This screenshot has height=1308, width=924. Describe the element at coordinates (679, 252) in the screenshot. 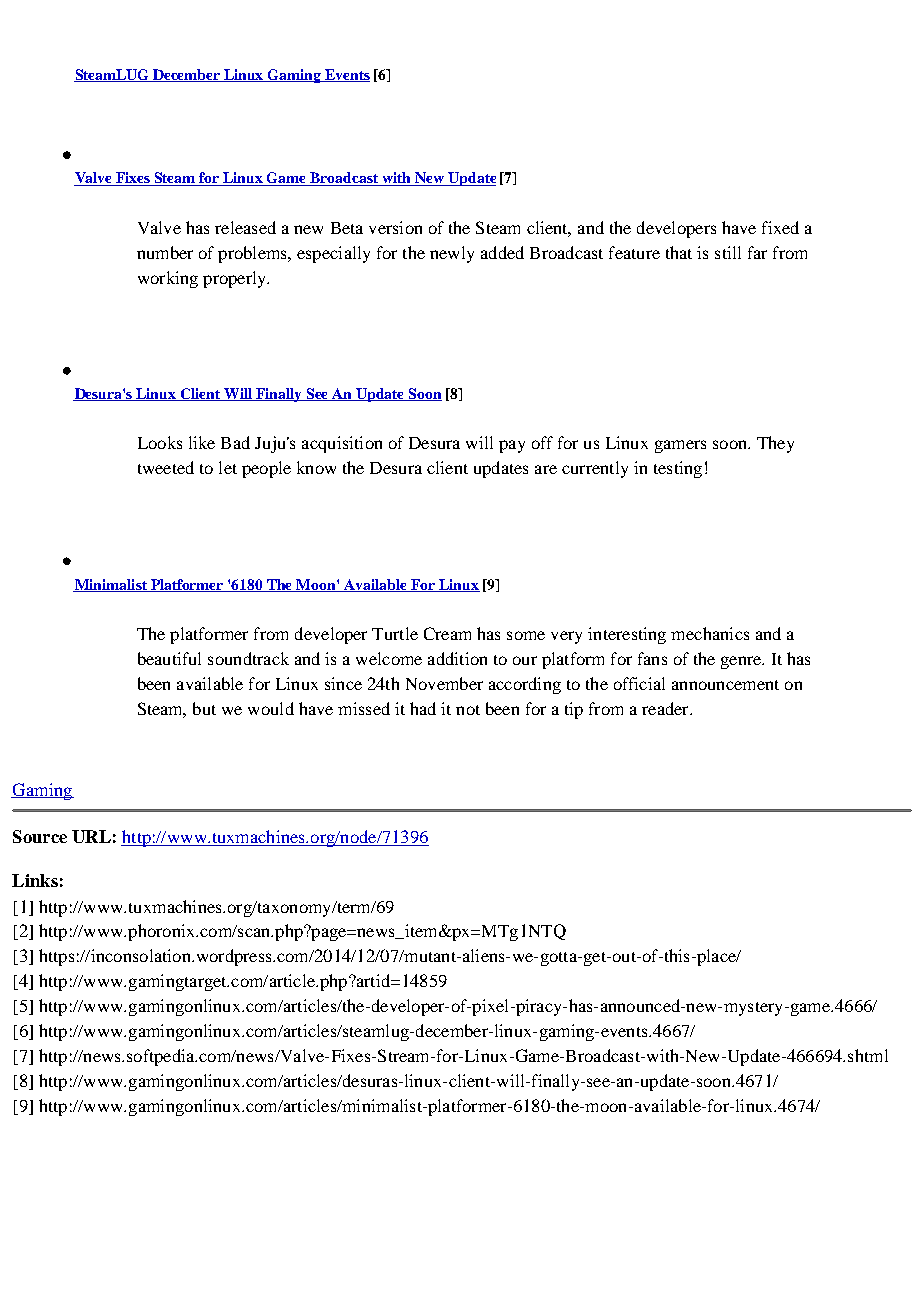

I see `that` at that location.
